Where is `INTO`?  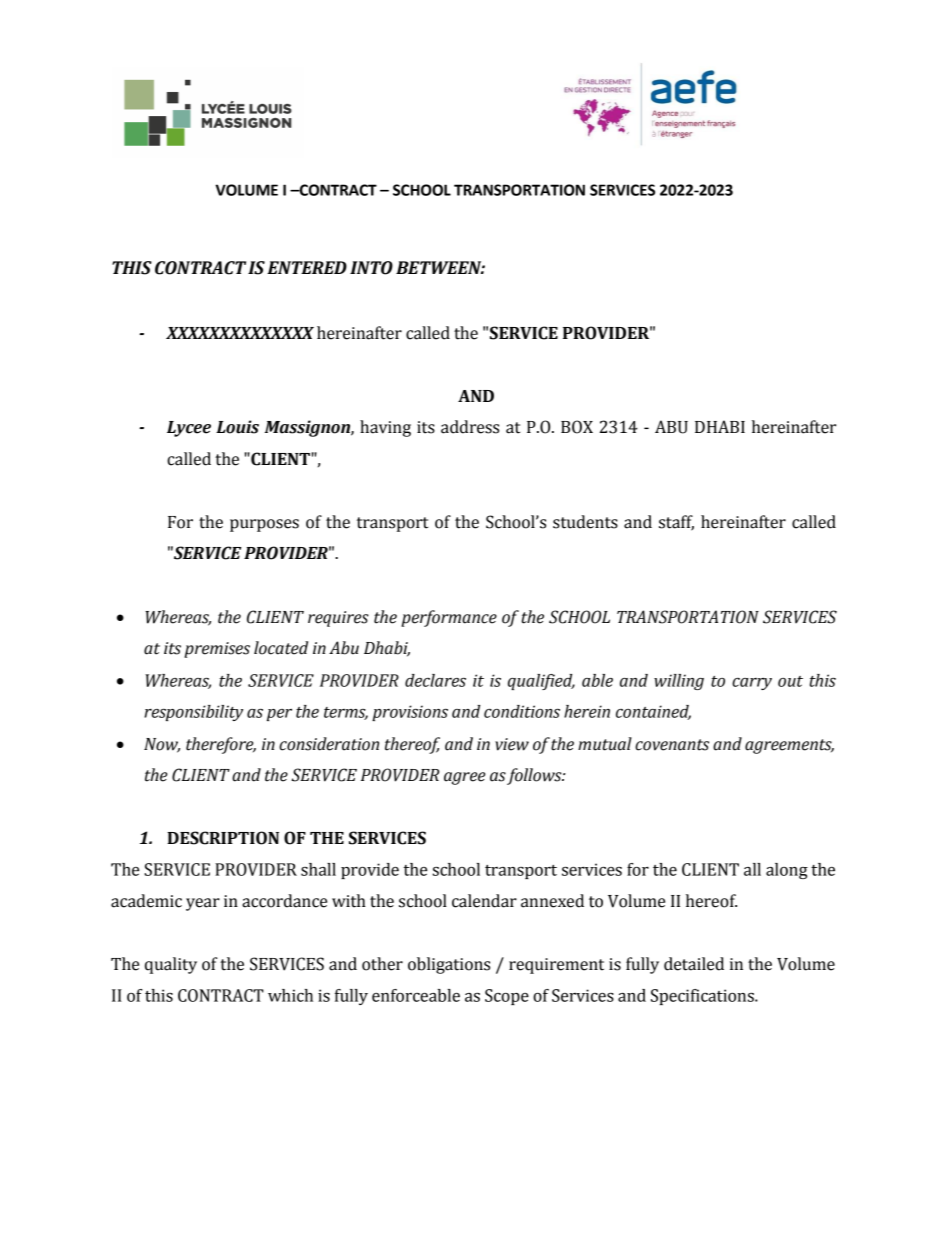
INTO is located at coordinates (371, 268).
